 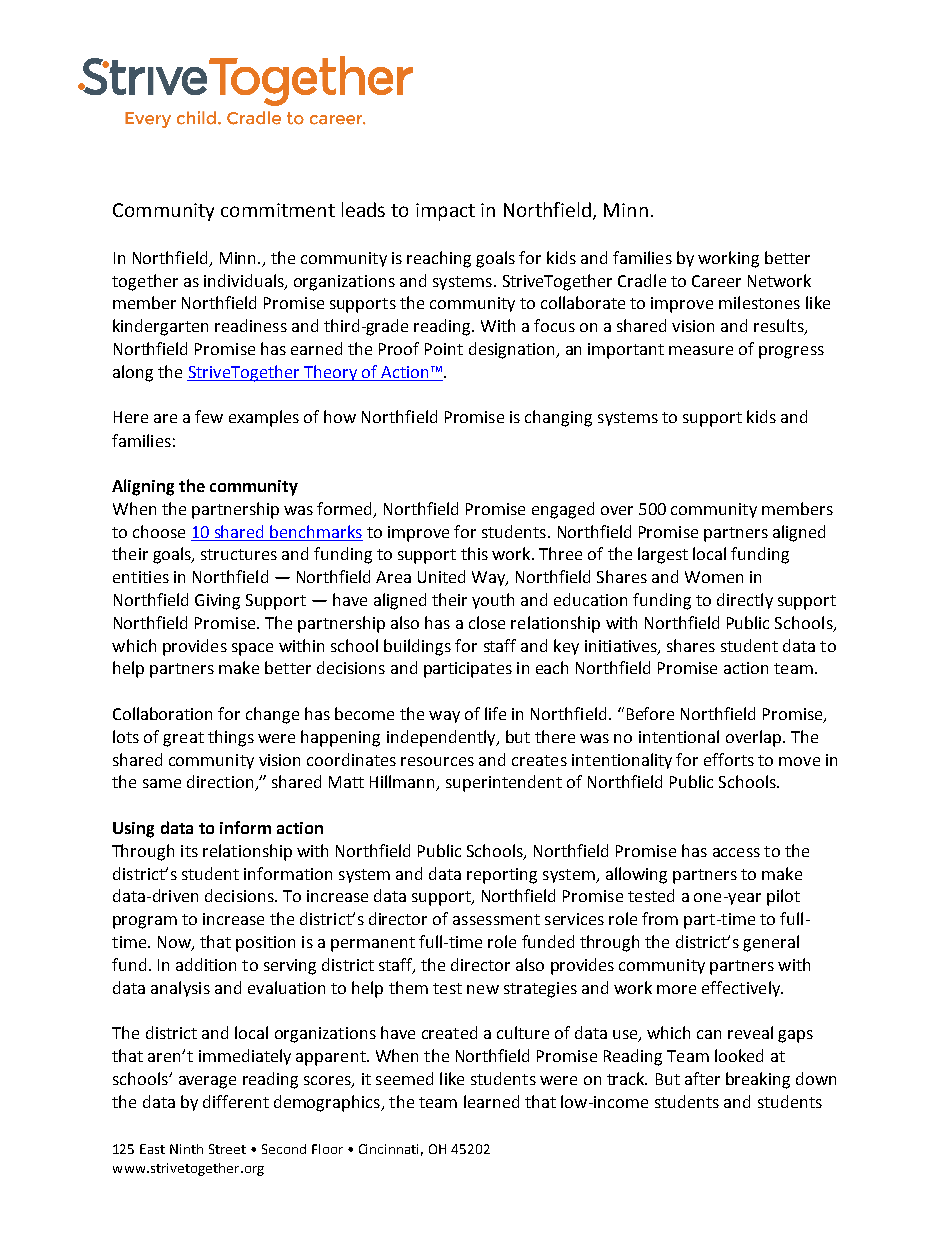 I want to click on resources, so click(x=437, y=761).
